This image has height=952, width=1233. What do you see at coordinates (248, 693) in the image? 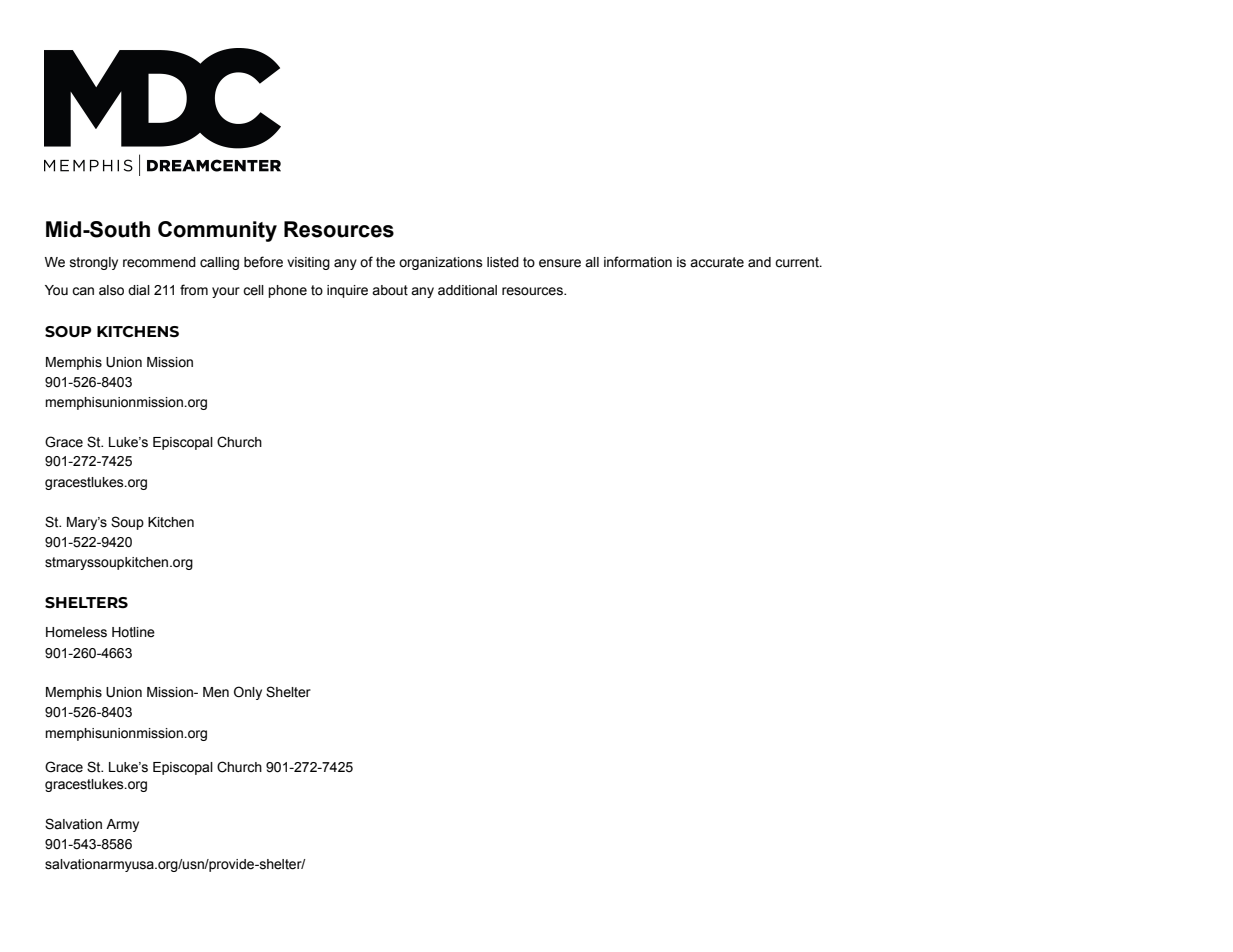
I see `Only` at bounding box center [248, 693].
